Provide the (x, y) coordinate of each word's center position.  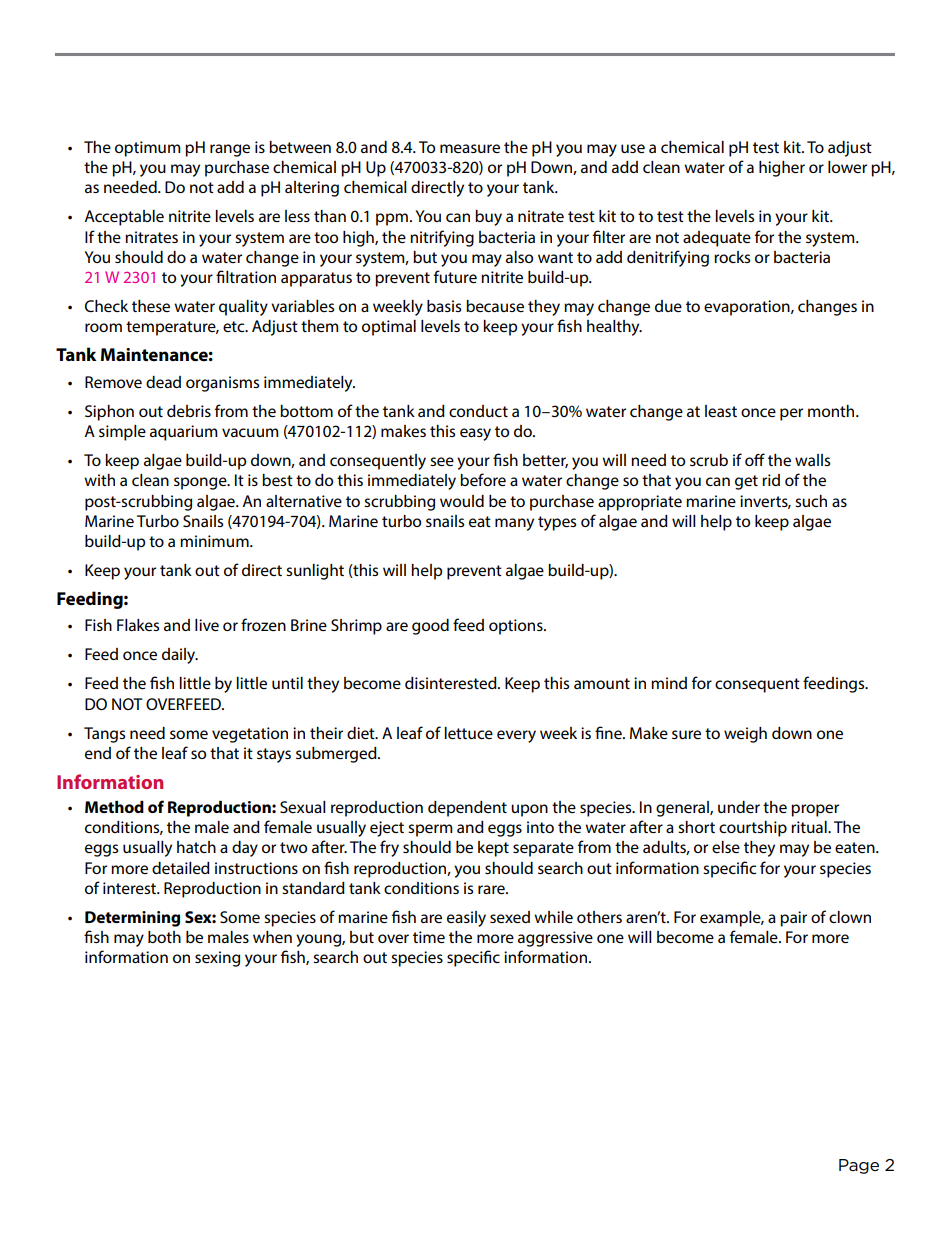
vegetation (250, 735)
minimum (215, 541)
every (516, 736)
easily (466, 919)
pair (793, 919)
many (514, 524)
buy (488, 218)
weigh (745, 735)
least (721, 411)
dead (163, 382)
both (164, 937)
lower (847, 167)
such (811, 501)
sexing (217, 959)
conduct (478, 411)
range (230, 150)
